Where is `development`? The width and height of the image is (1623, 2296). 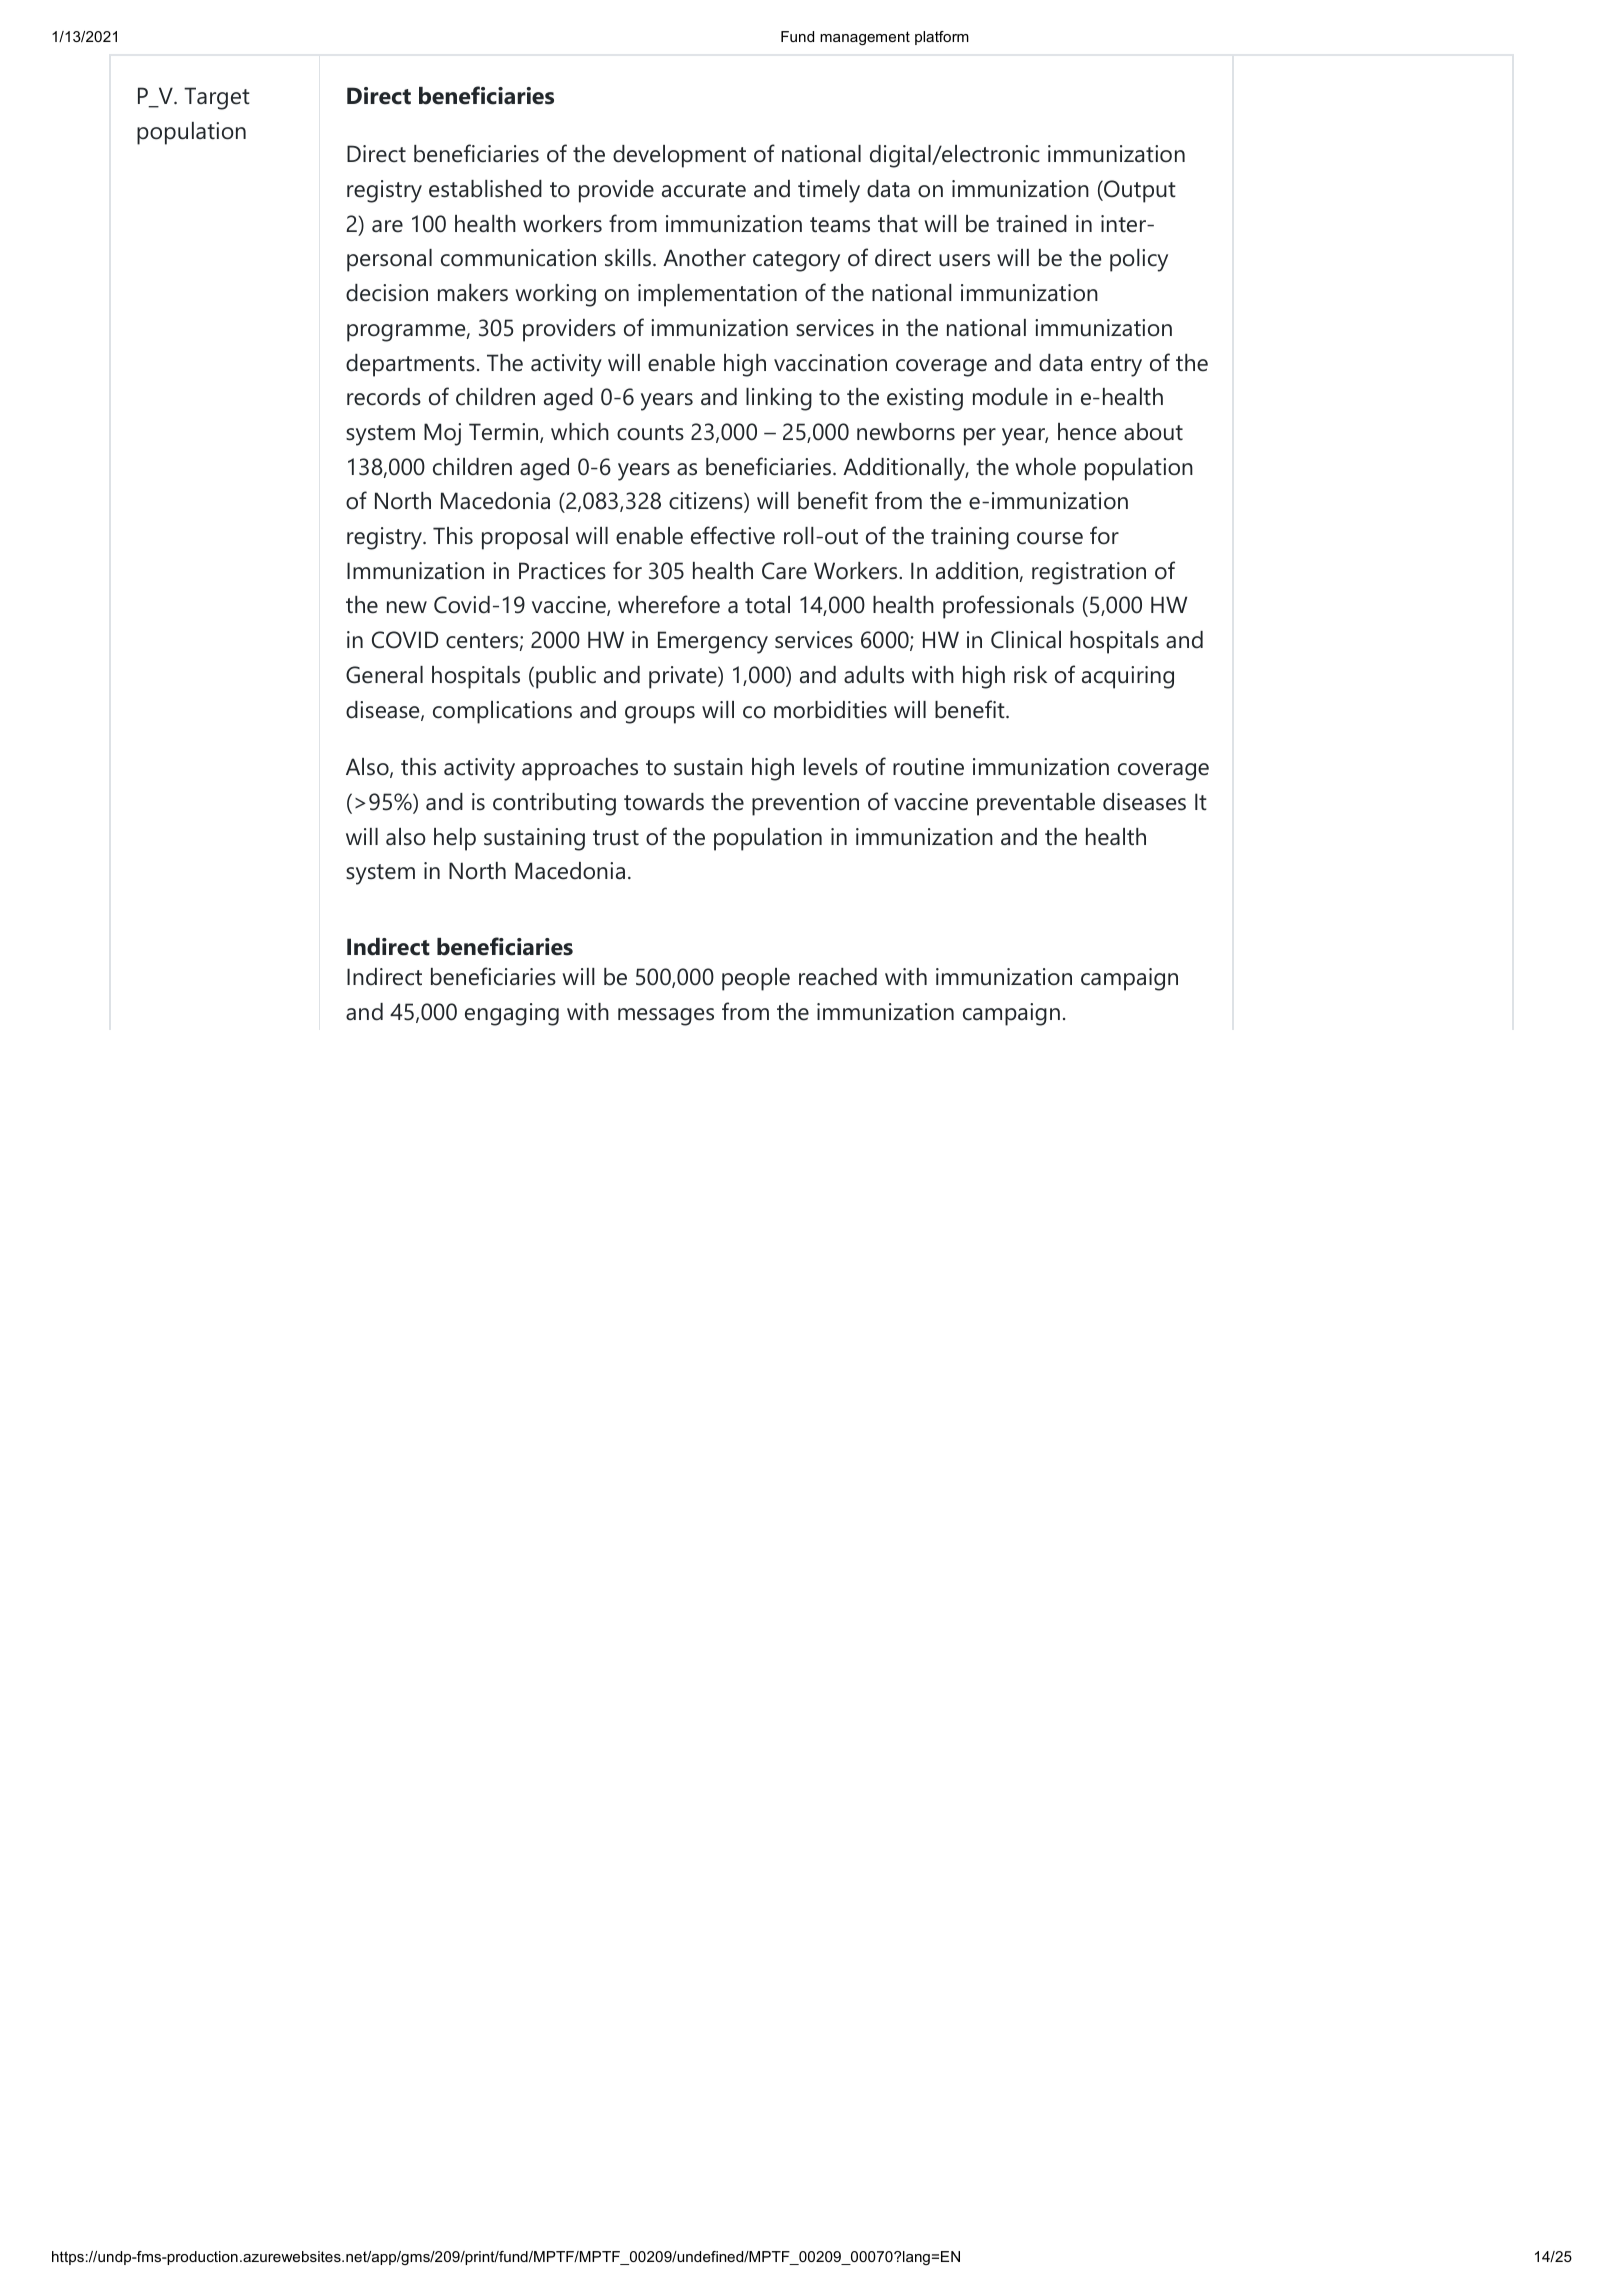
development is located at coordinates (679, 156).
